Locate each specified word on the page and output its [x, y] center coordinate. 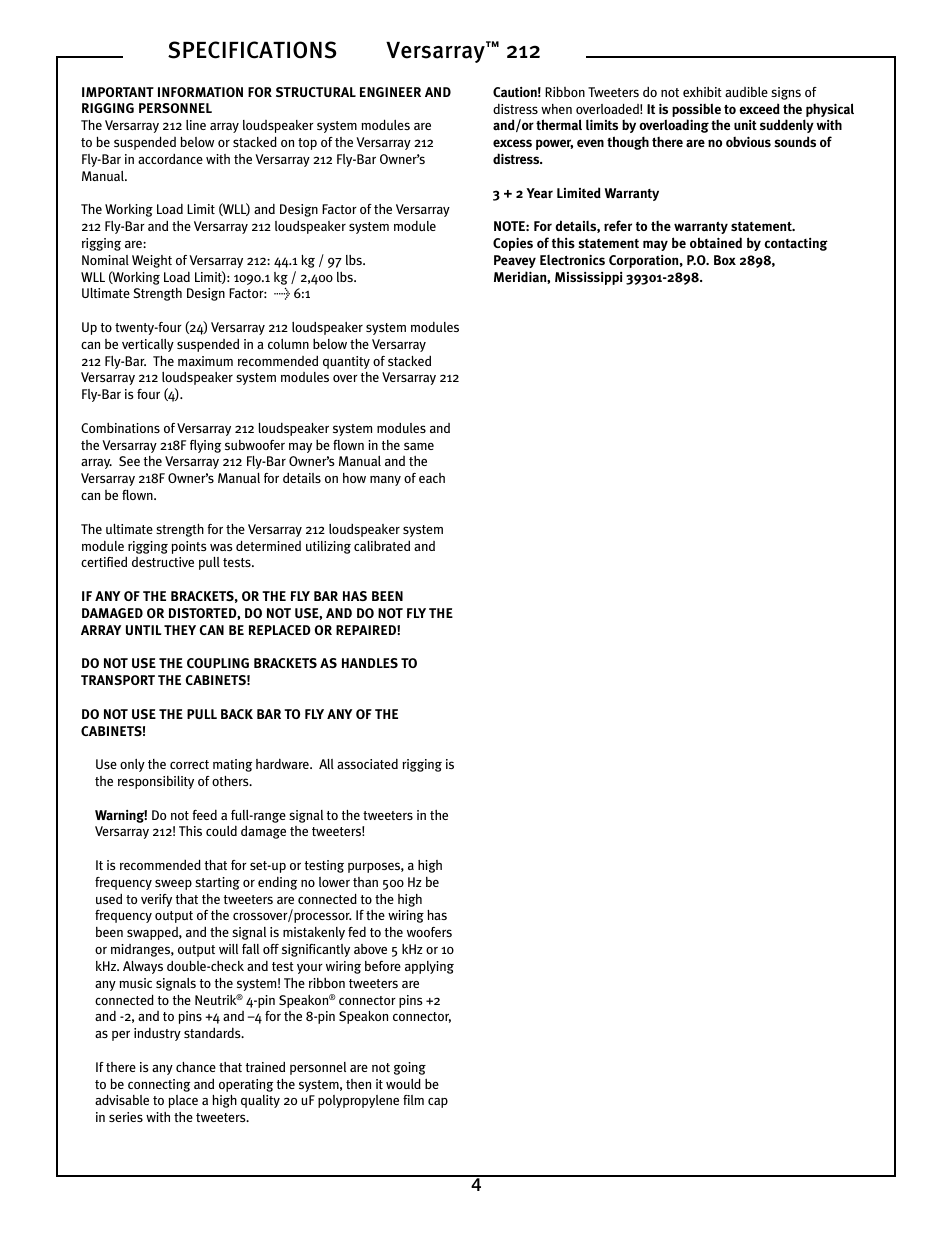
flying [205, 446]
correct [189, 764]
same [419, 446]
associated [367, 763]
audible [746, 92]
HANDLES [370, 663]
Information [200, 92]
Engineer [390, 92]
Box [725, 260]
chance [196, 1067]
